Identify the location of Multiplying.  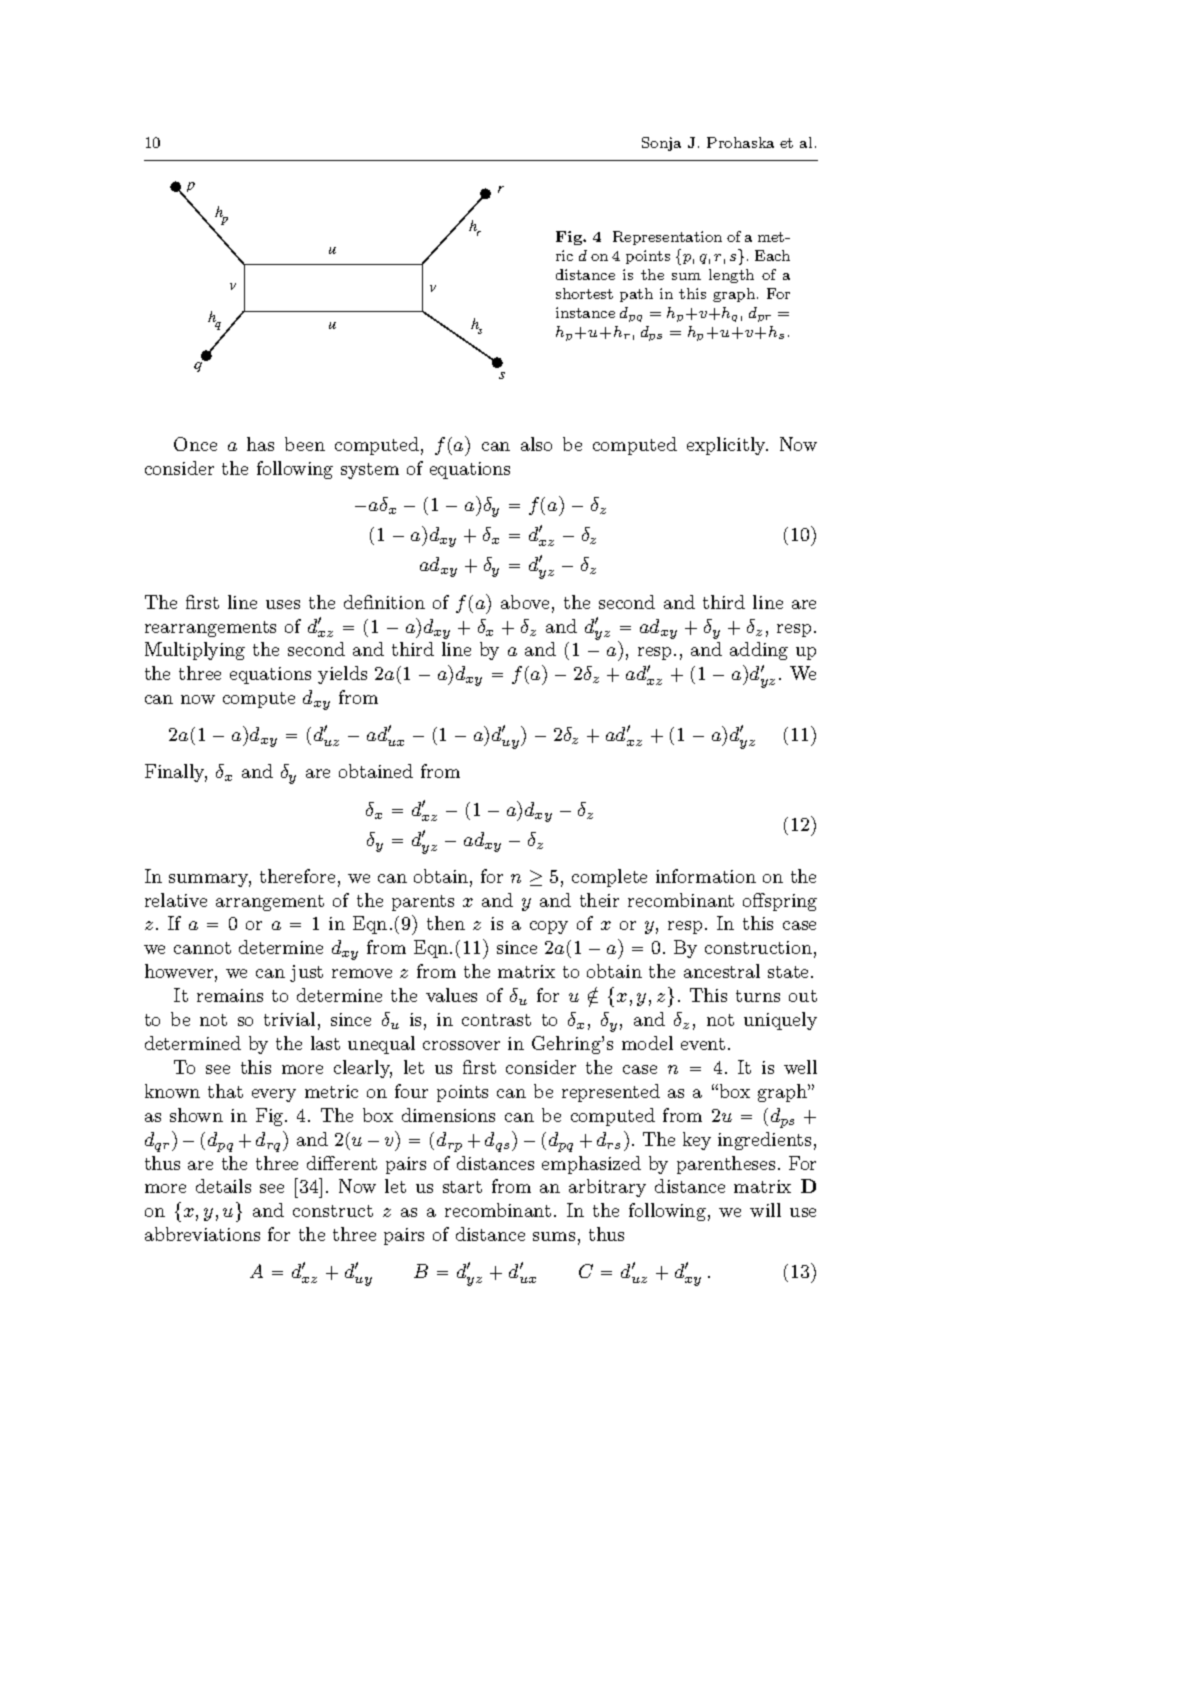
(195, 651).
